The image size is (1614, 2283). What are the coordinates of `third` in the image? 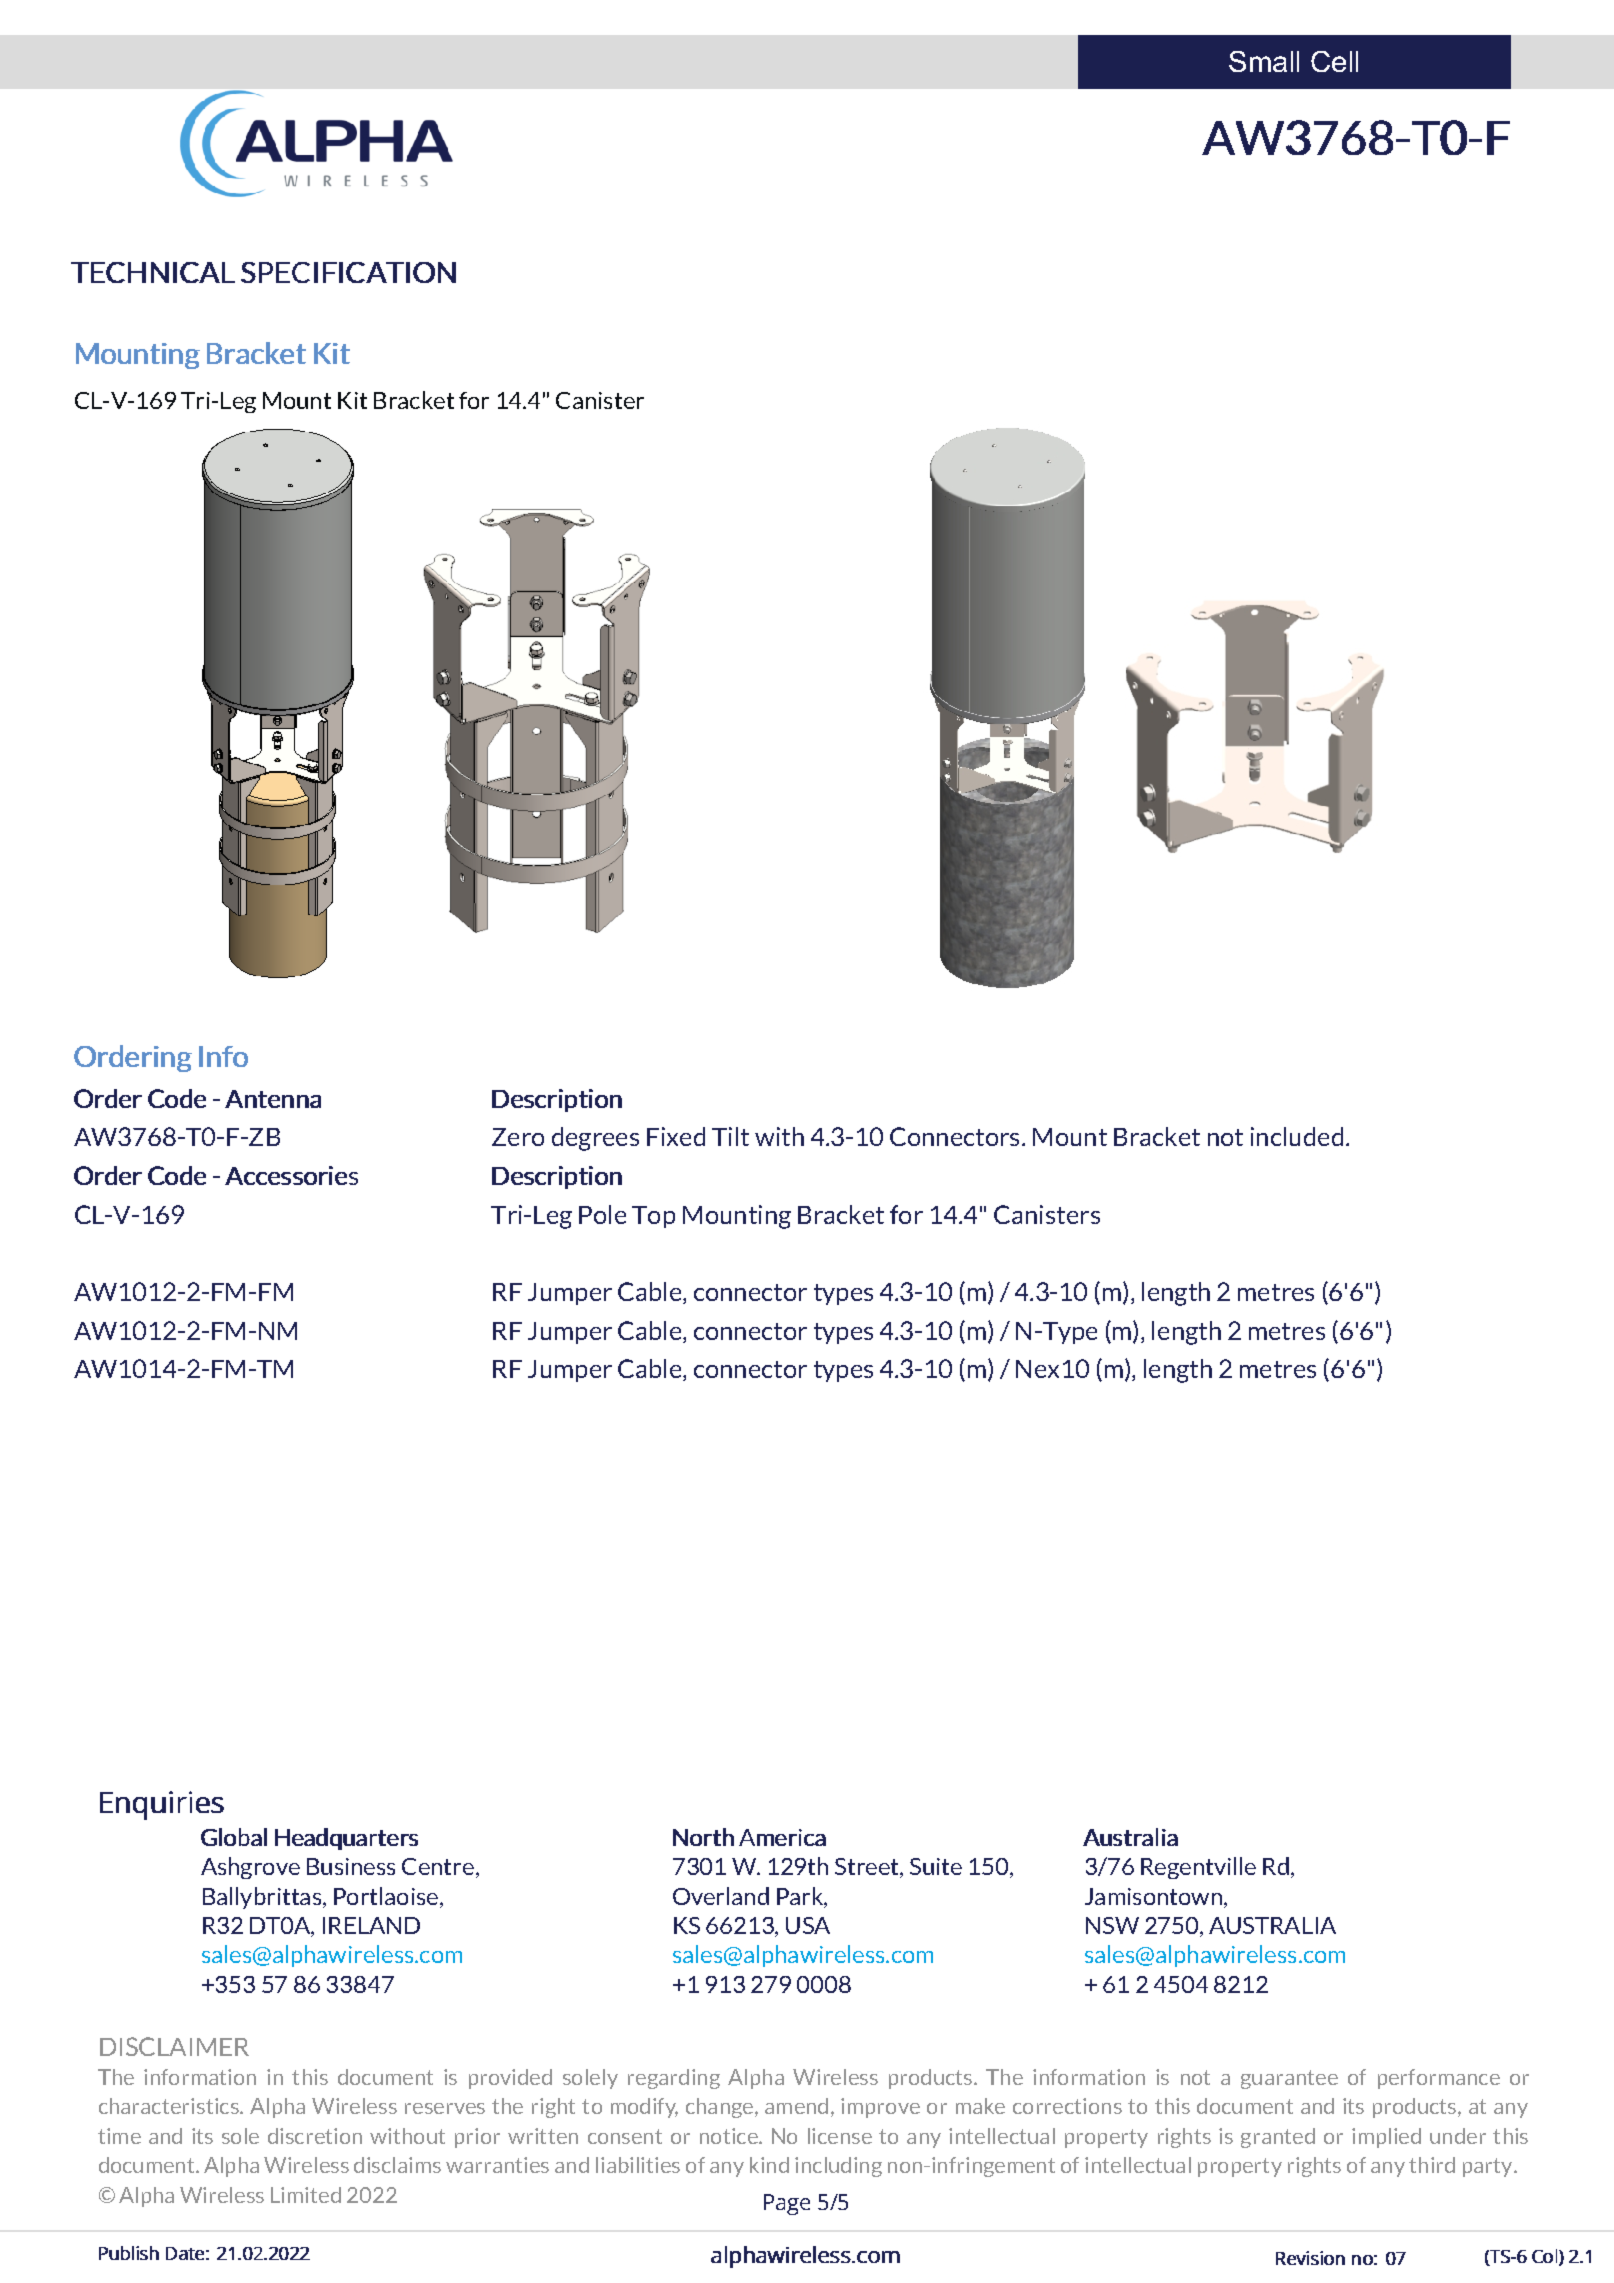 It's located at (1432, 2165).
